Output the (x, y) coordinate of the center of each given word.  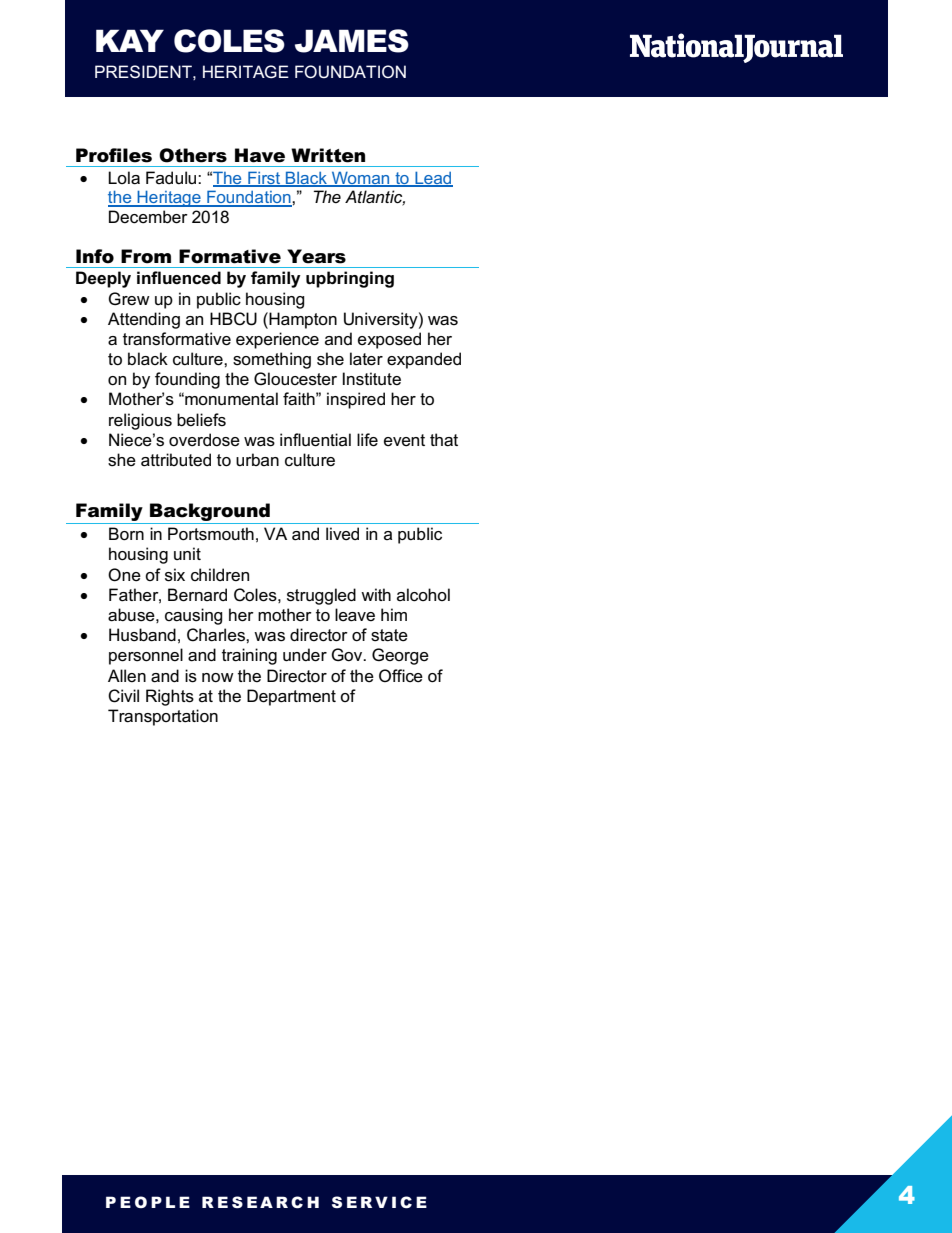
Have (260, 155)
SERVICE (379, 1202)
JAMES (352, 41)
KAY (130, 40)
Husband (142, 635)
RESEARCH (260, 1202)
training (249, 656)
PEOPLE (148, 1202)
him (394, 614)
